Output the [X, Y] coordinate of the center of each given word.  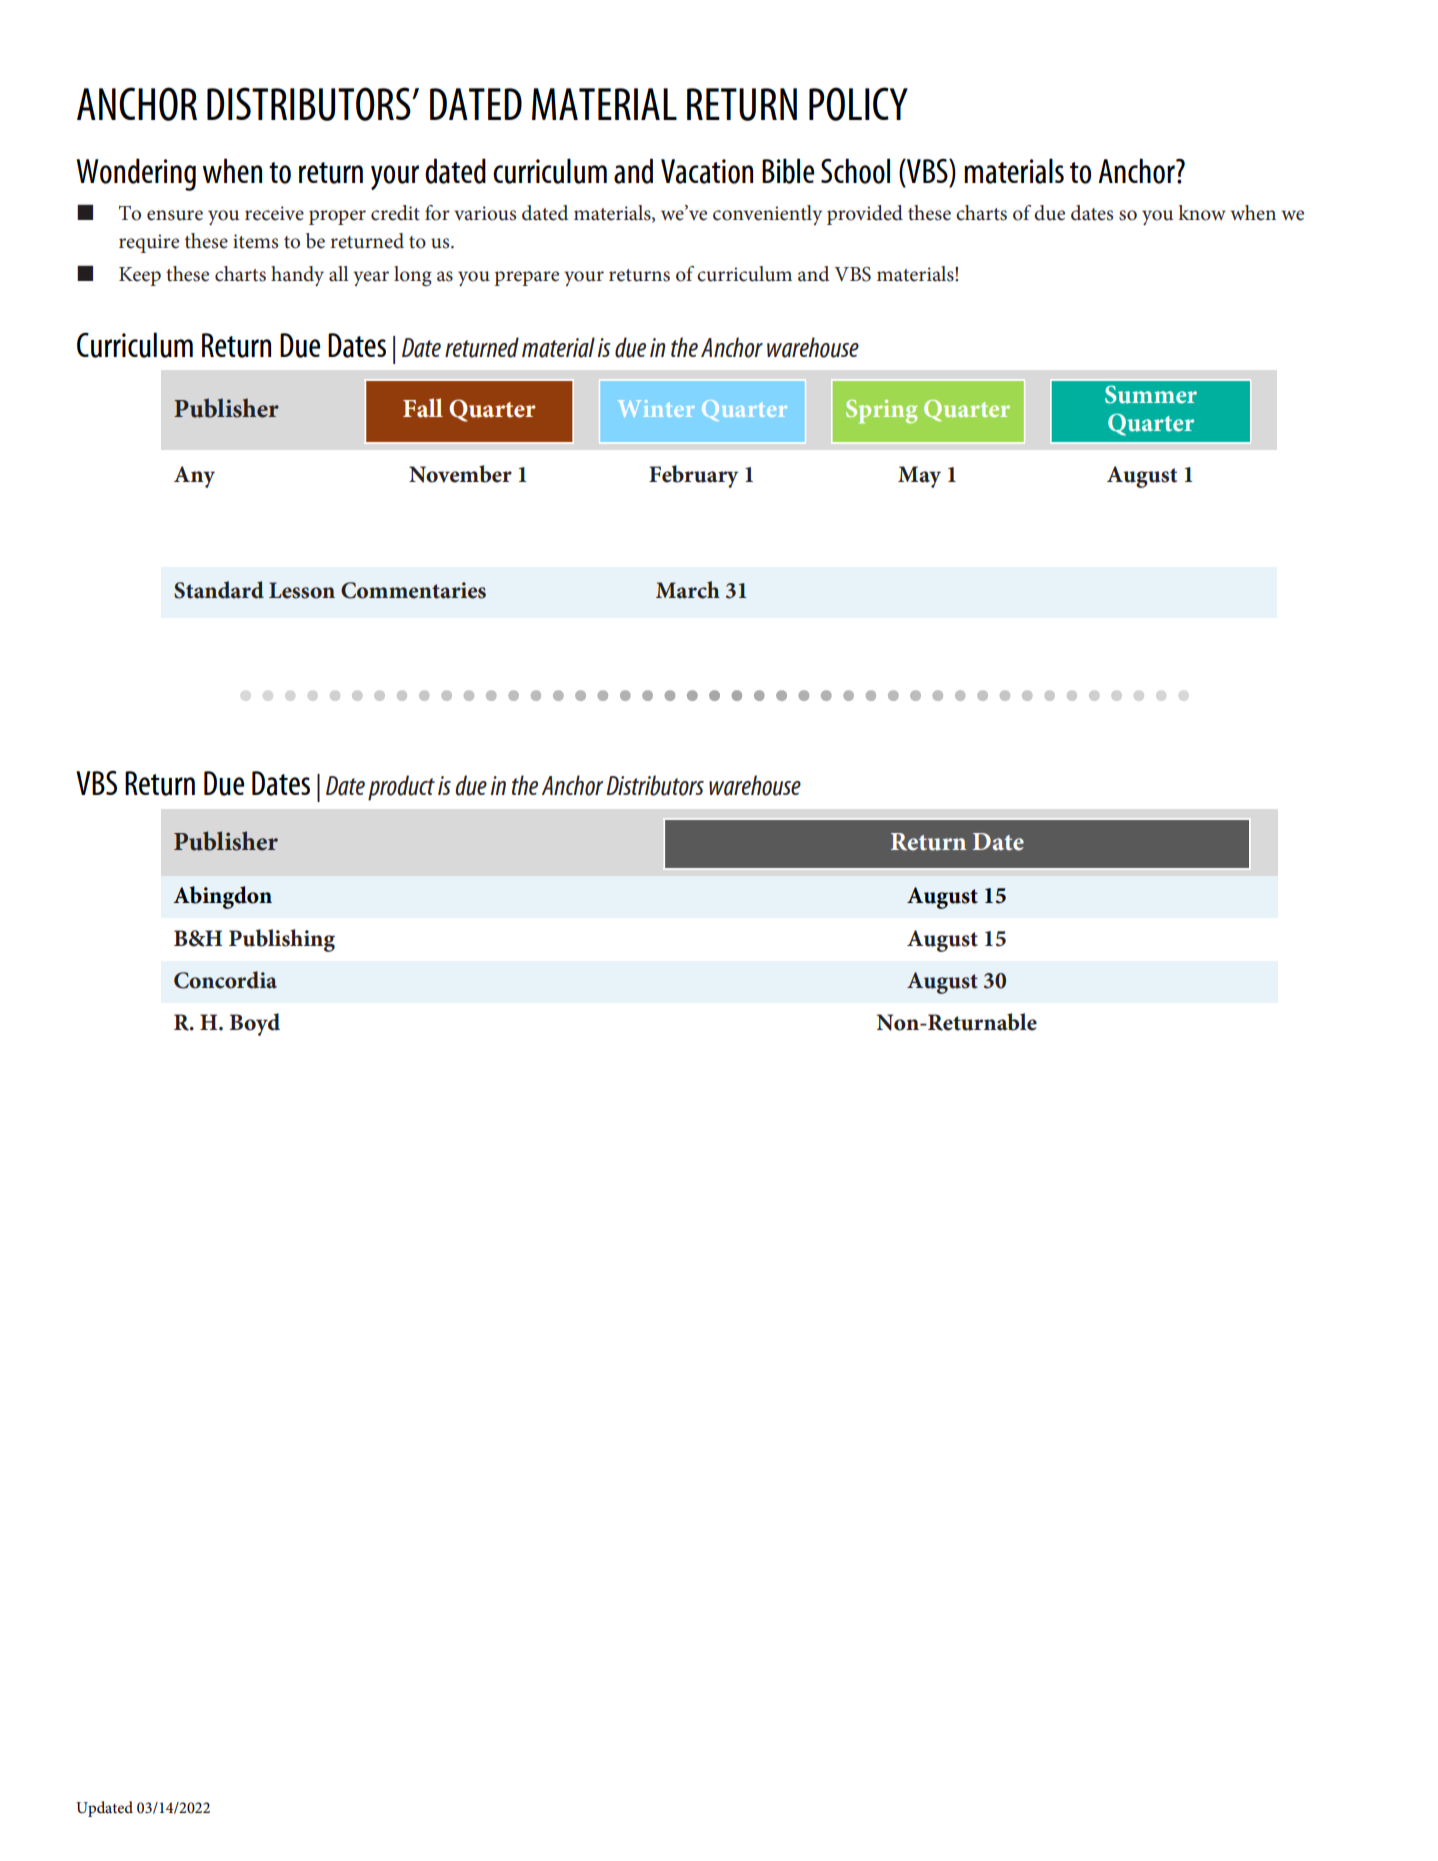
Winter [656, 408]
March [688, 590]
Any [194, 477]
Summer [1151, 394]
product [401, 788]
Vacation [707, 171]
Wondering [136, 174]
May [919, 477]
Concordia [225, 980]
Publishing [282, 940]
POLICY [858, 104]
